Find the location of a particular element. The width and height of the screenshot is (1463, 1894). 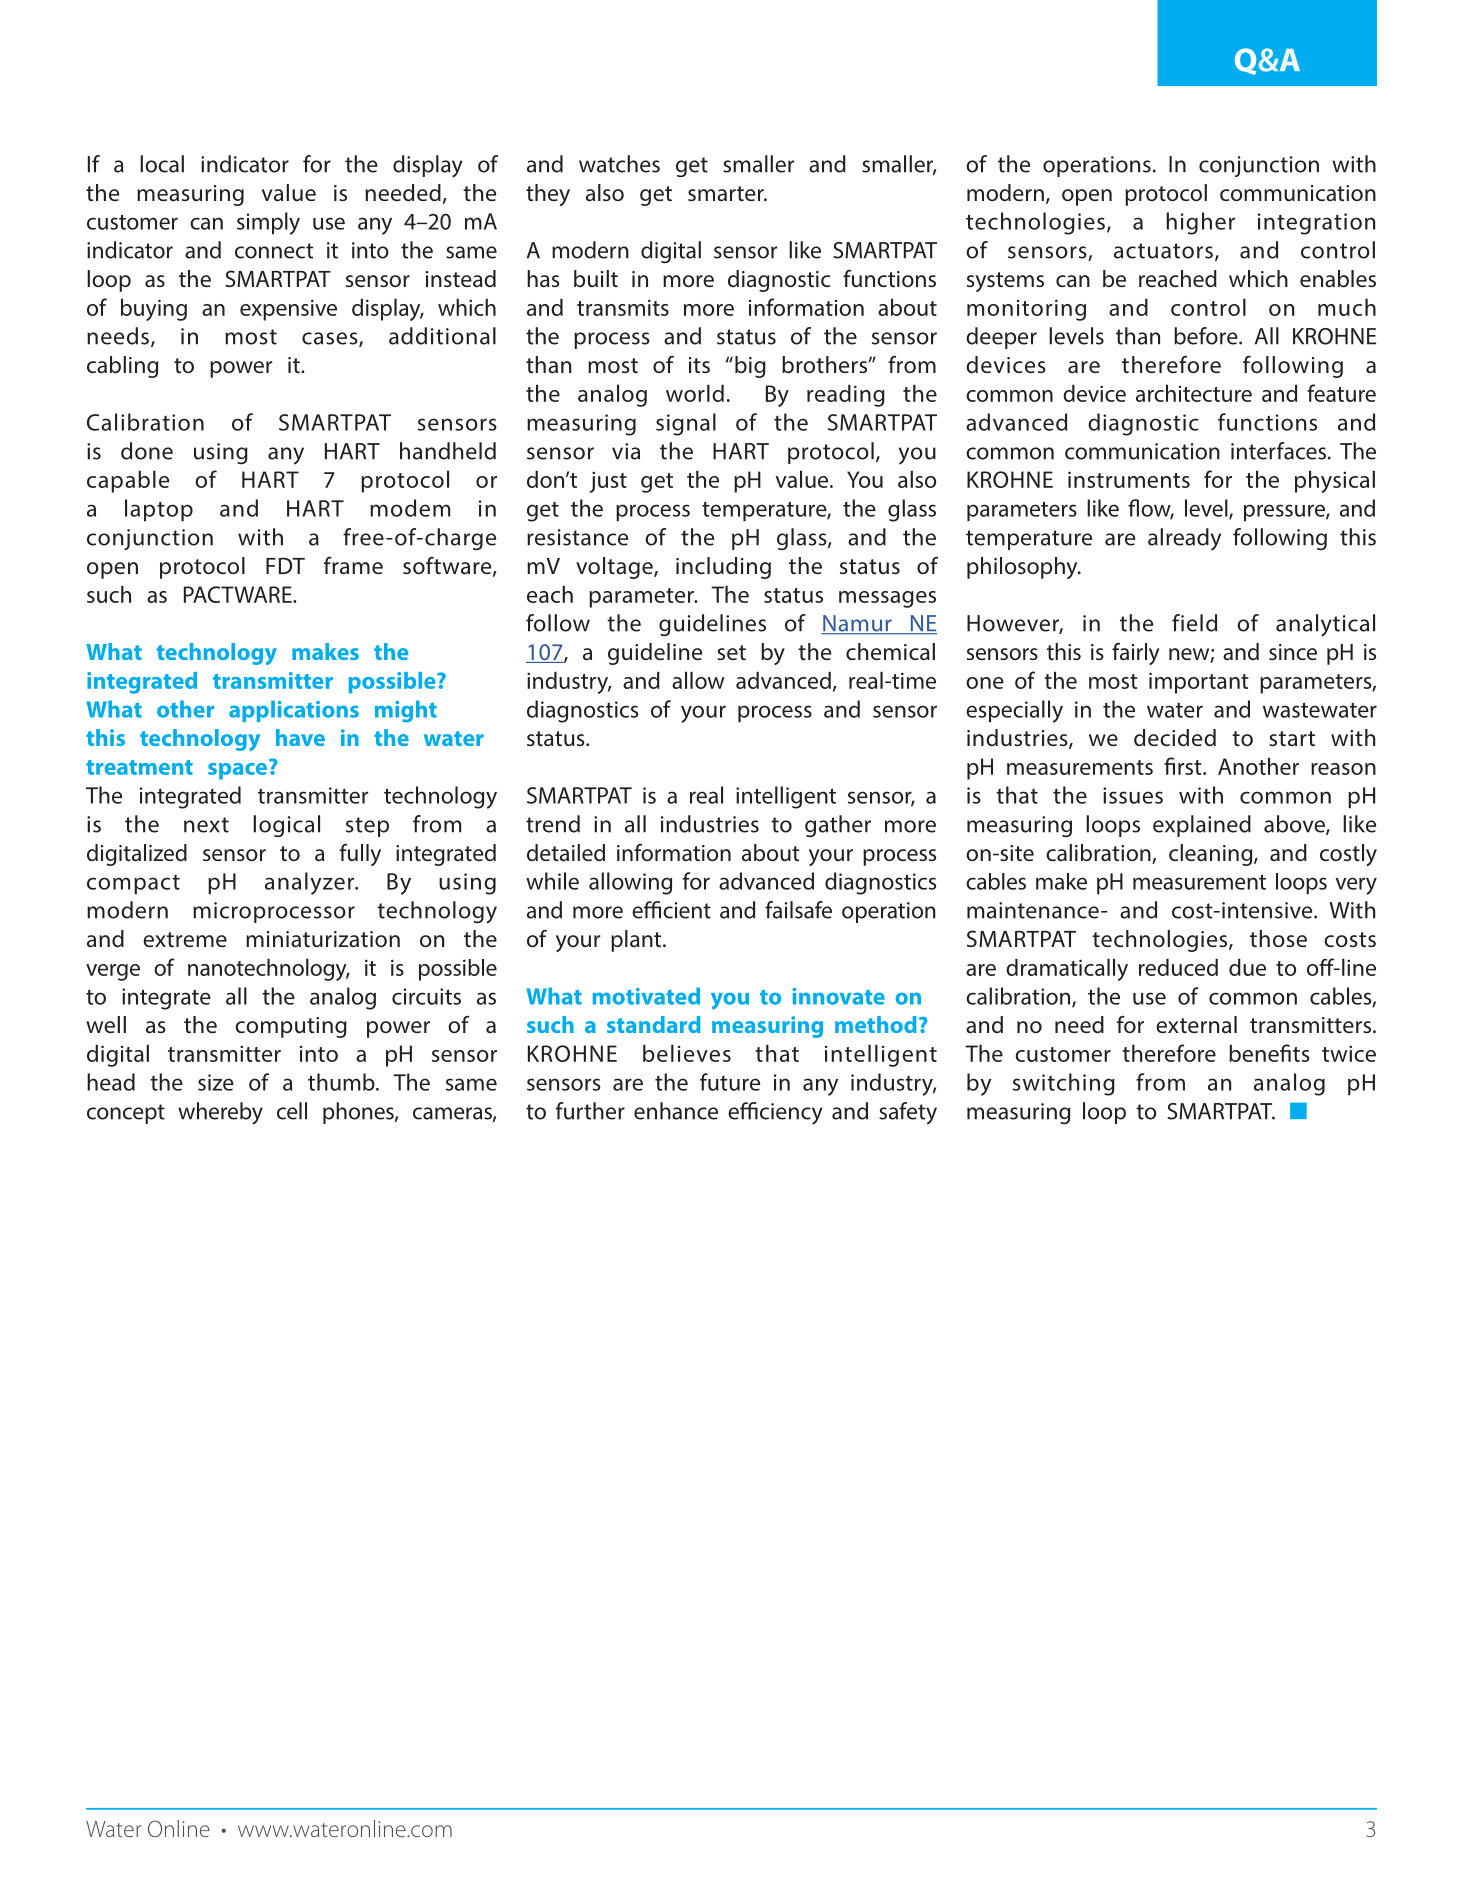

simply is located at coordinates (268, 223).
